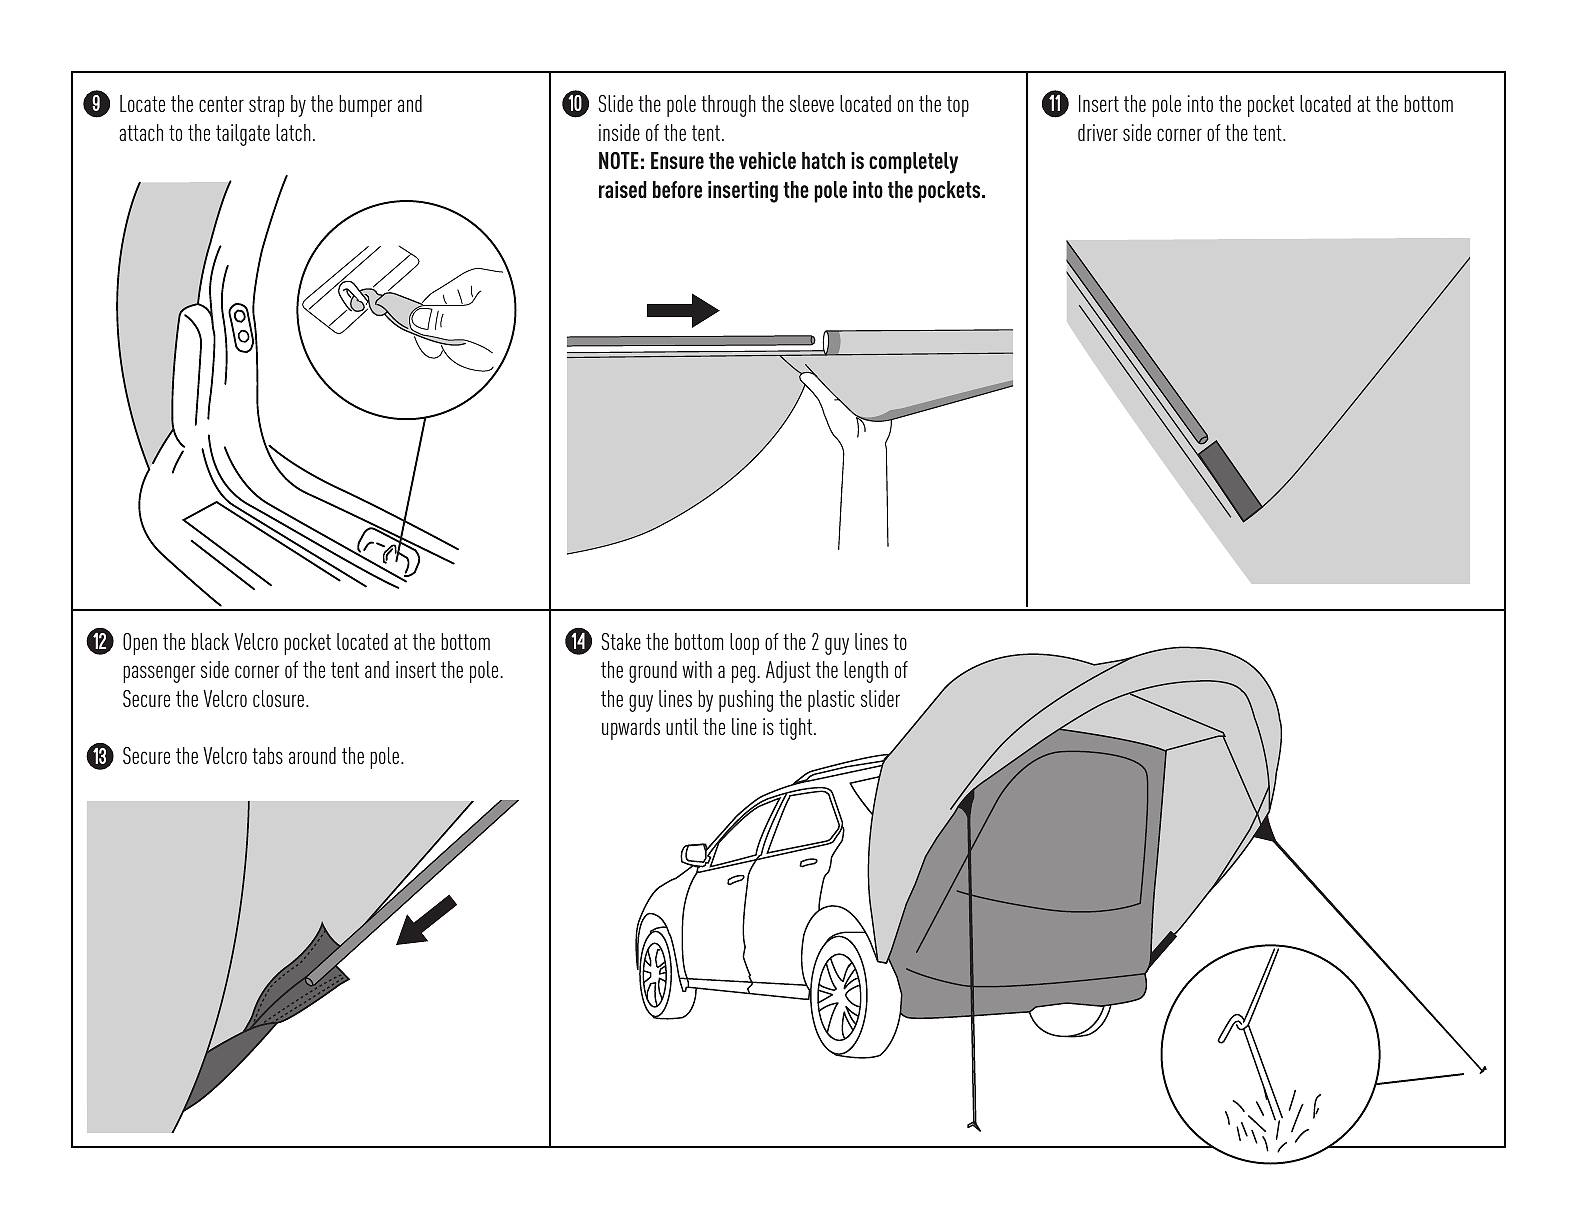 The height and width of the document is (1218, 1576). Describe the element at coordinates (831, 701) in the document. I see `plastic` at that location.
